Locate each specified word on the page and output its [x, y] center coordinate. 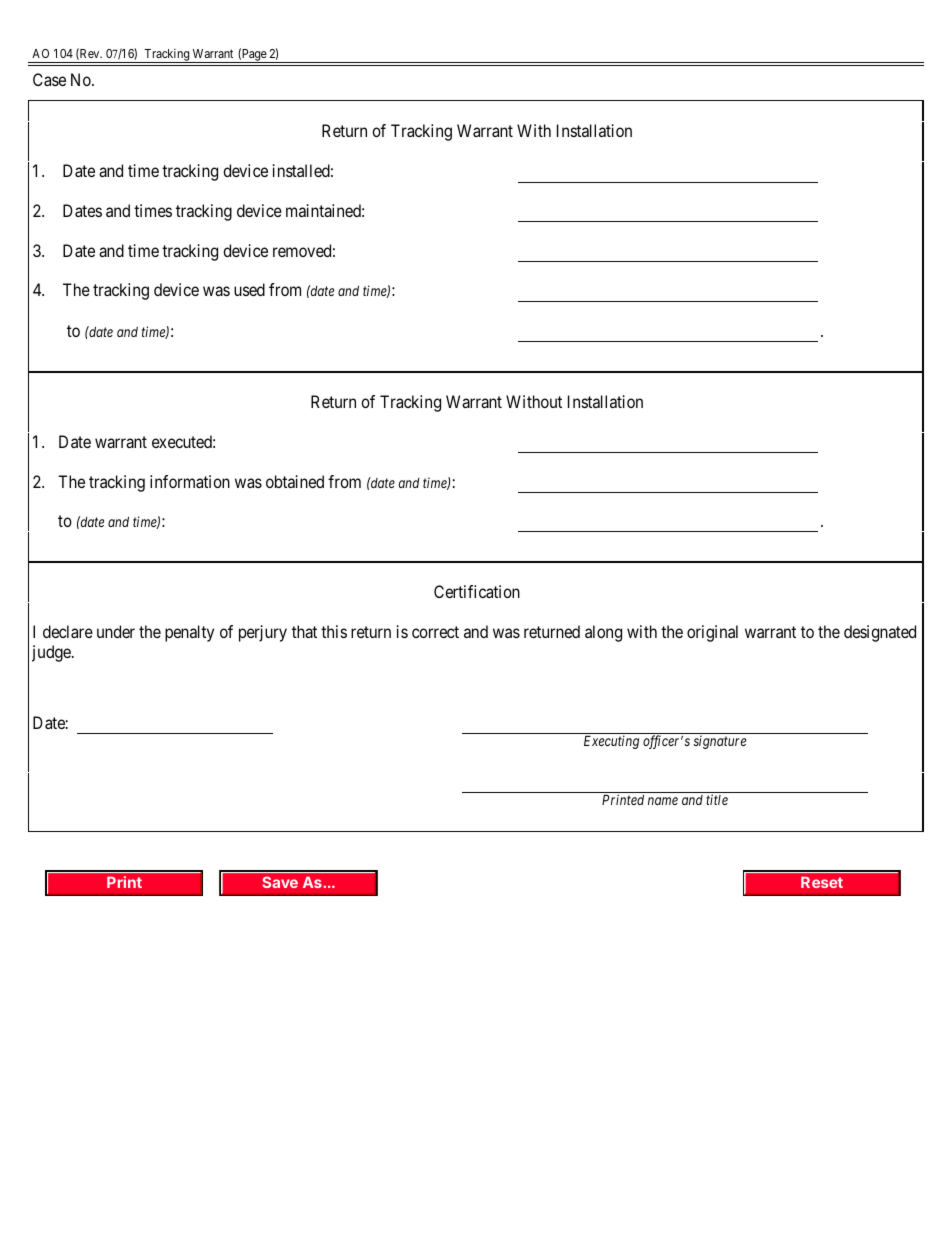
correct [435, 632]
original [712, 633]
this [334, 631]
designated [880, 633]
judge [52, 653]
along [603, 633]
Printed [623, 799]
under [116, 631]
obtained [295, 481]
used [249, 289]
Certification [477, 591]
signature [719, 742]
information [190, 481]
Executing [611, 742]
